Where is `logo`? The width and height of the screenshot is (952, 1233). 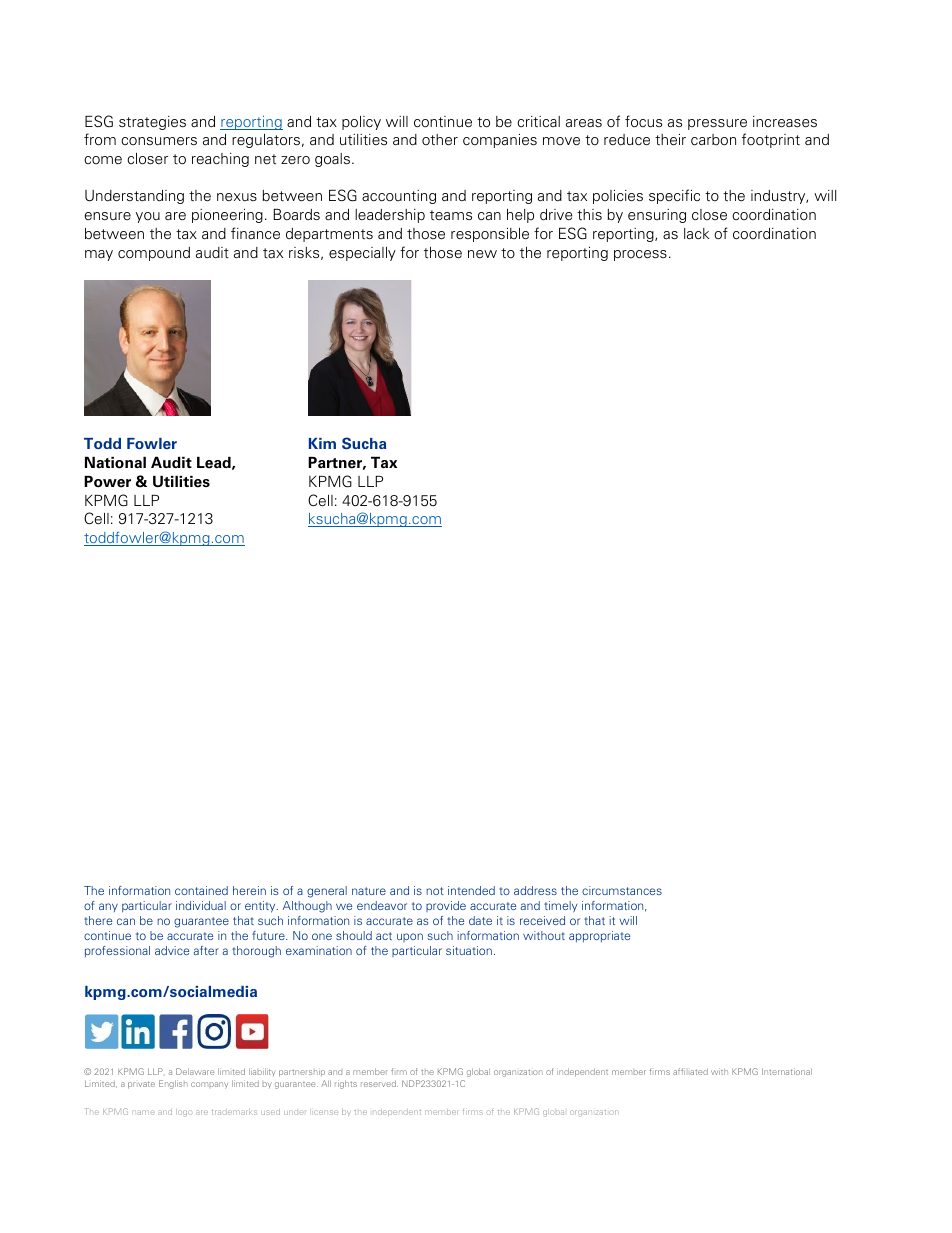
logo is located at coordinates (184, 1113).
